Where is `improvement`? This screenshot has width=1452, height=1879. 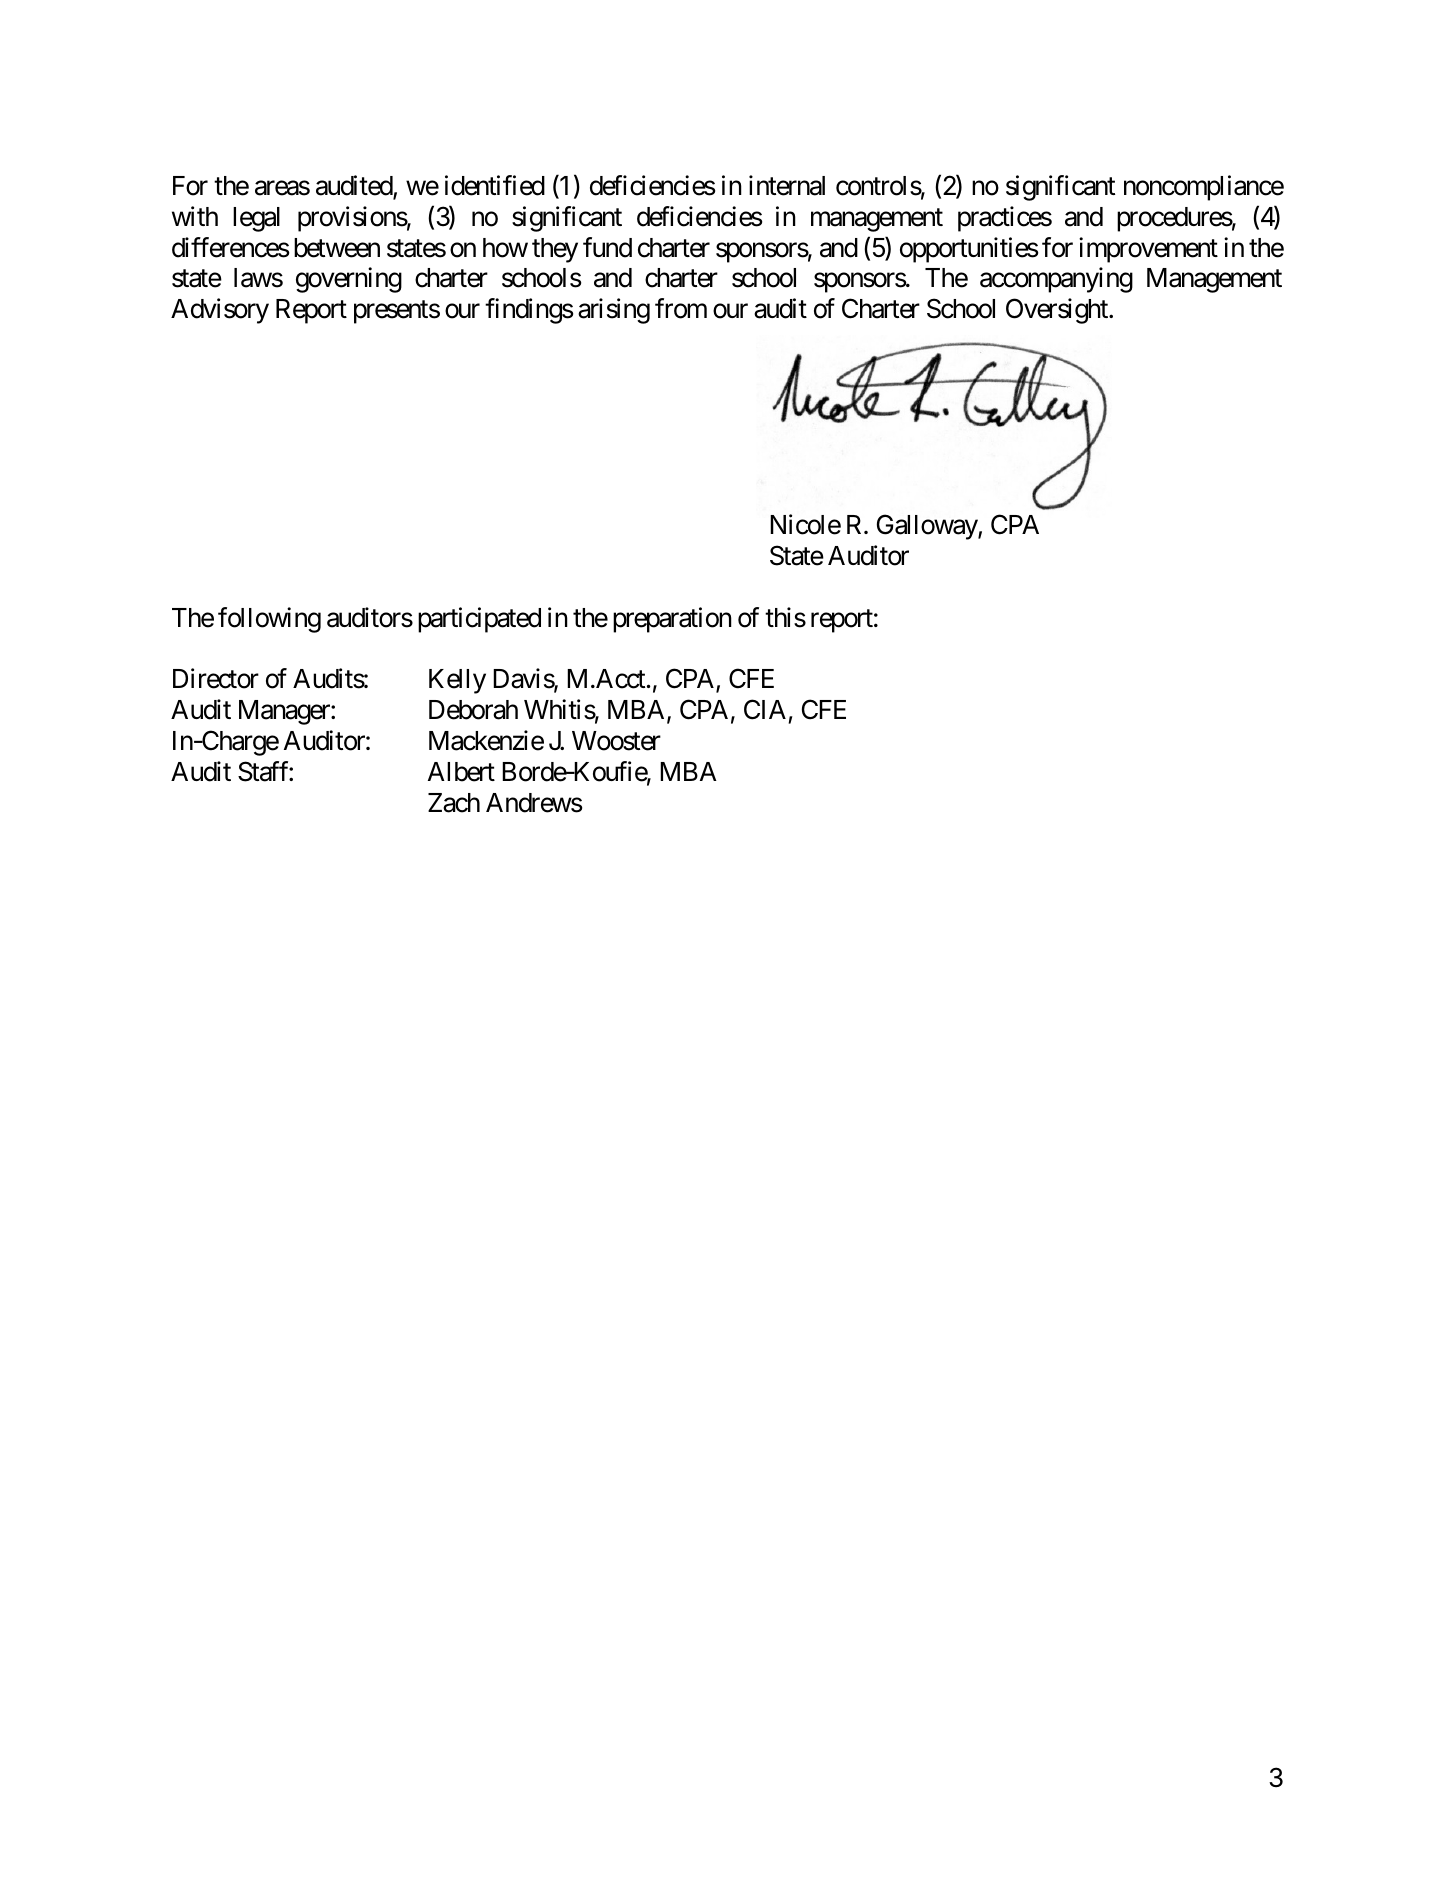
improvement is located at coordinates (1148, 250).
